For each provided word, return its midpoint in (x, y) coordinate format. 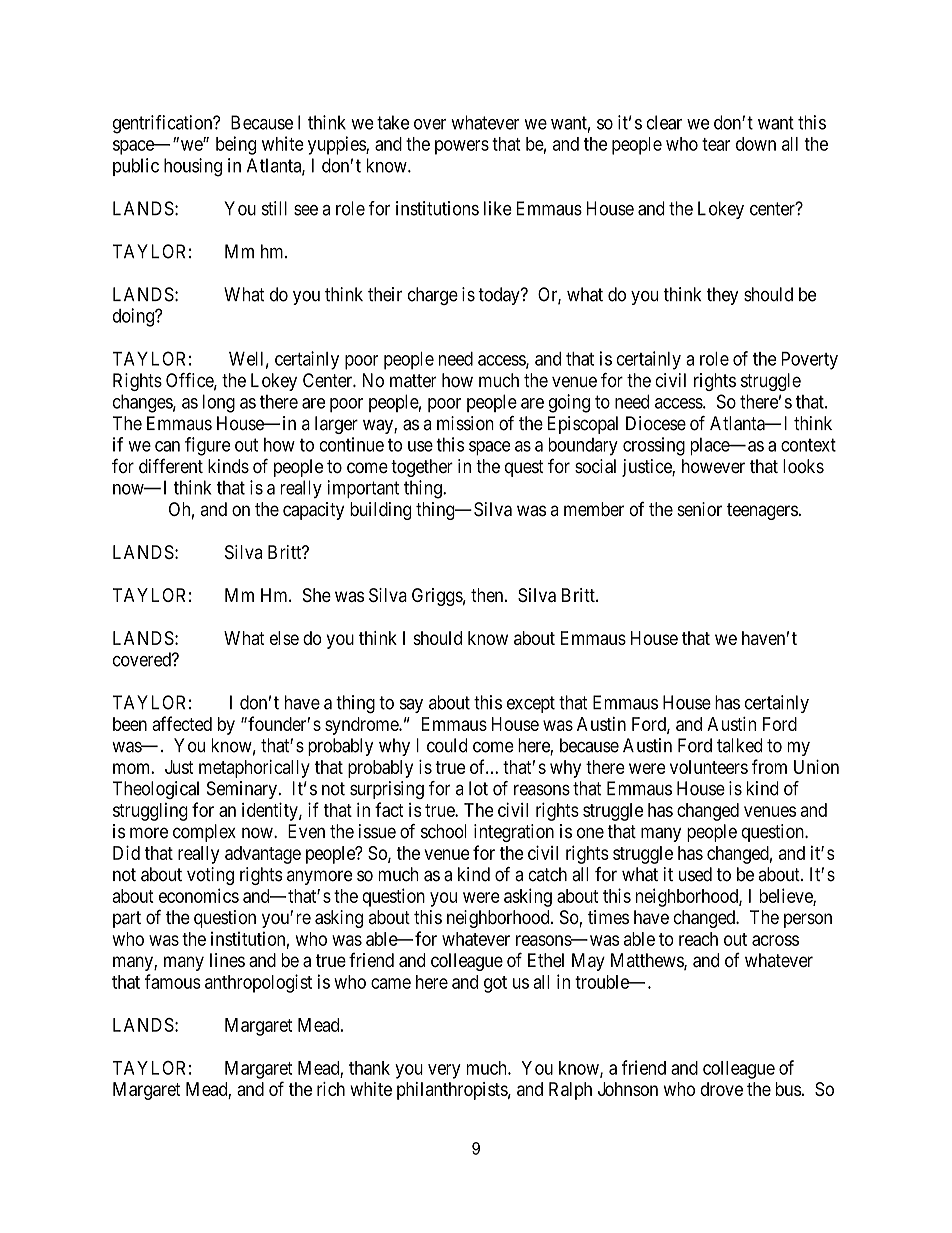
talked (739, 745)
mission (465, 423)
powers (462, 147)
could (447, 745)
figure (208, 446)
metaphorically (254, 769)
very (444, 1071)
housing (193, 167)
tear (716, 144)
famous (173, 981)
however (713, 466)
